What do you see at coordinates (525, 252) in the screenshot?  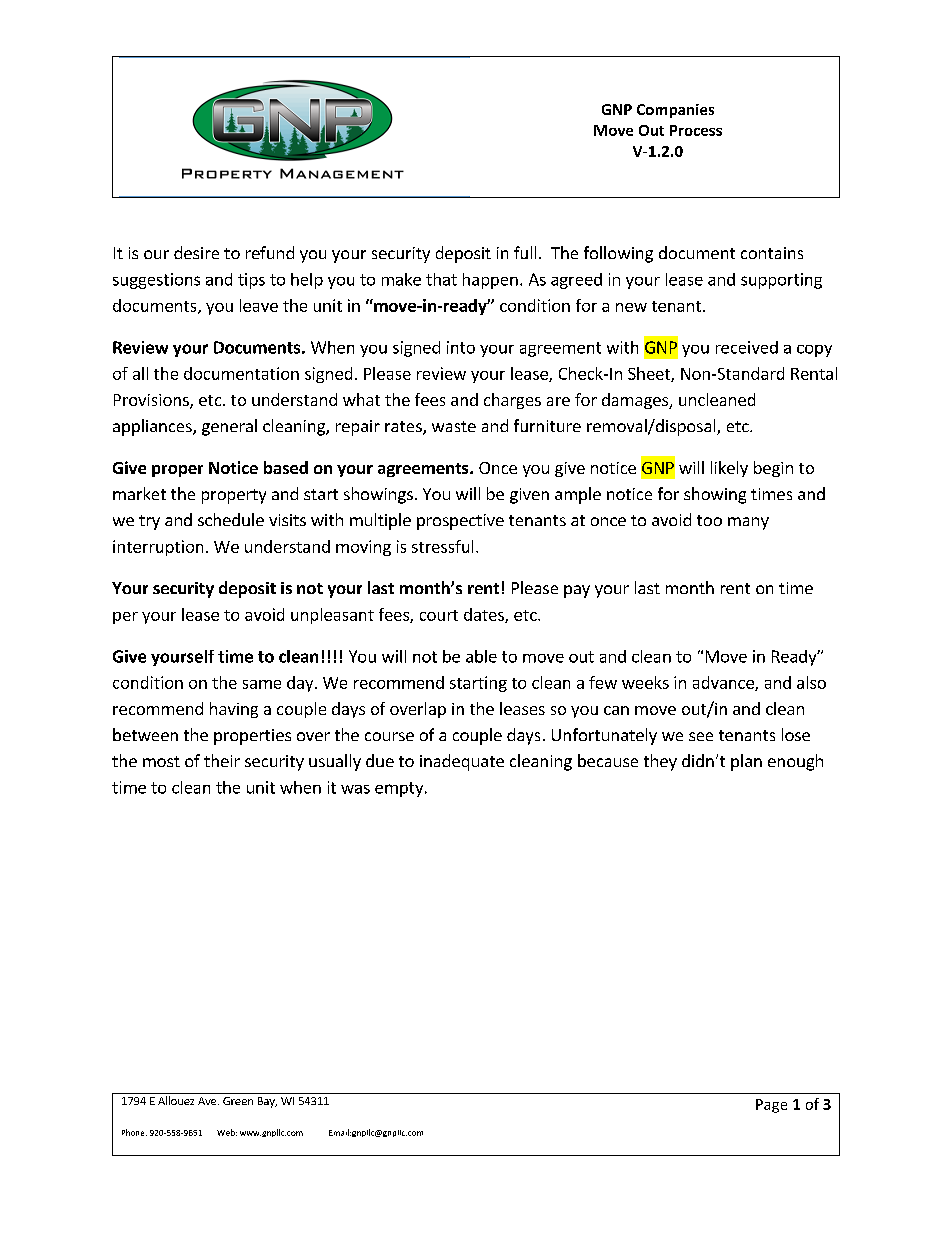 I see `full` at bounding box center [525, 252].
